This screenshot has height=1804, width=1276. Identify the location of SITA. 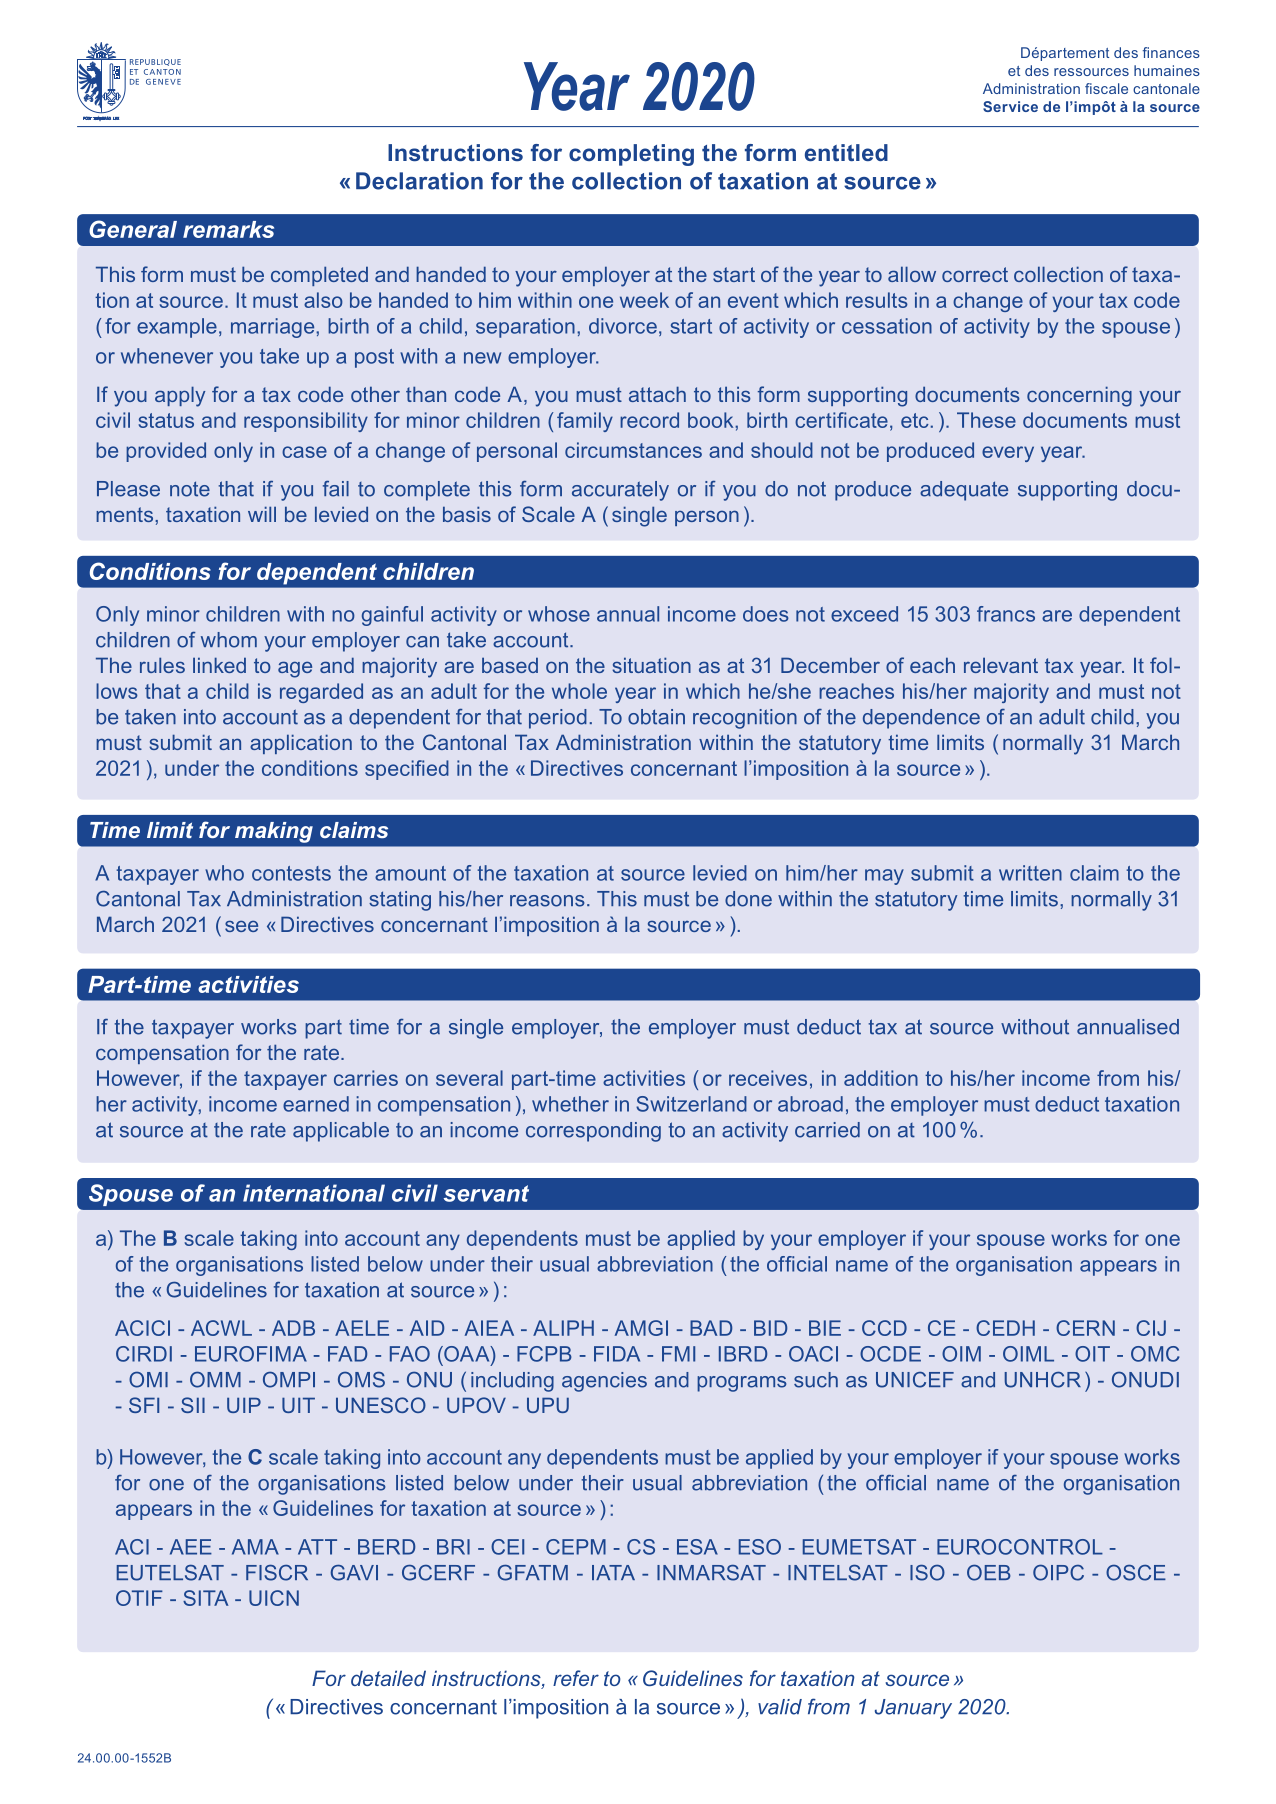
(205, 1598).
